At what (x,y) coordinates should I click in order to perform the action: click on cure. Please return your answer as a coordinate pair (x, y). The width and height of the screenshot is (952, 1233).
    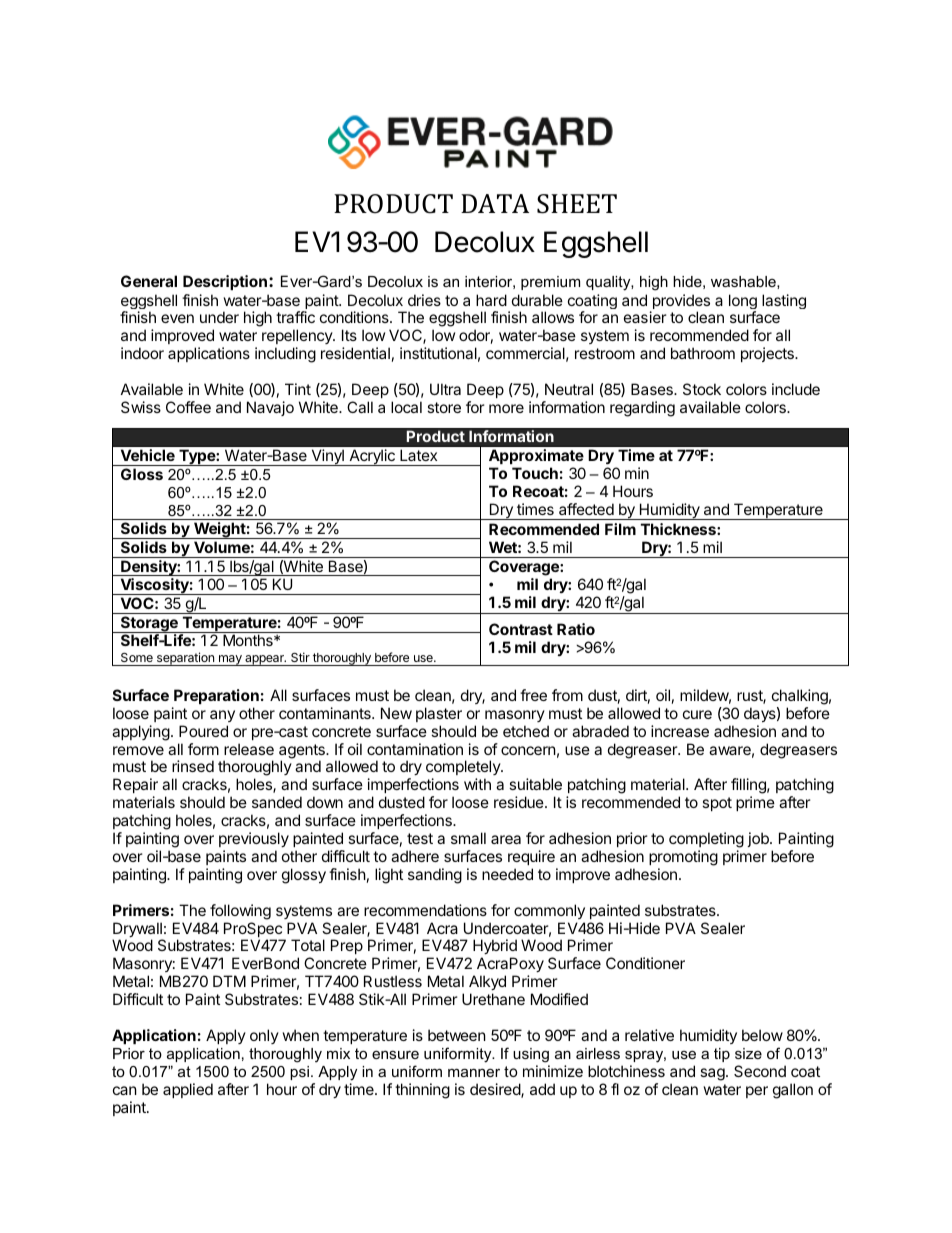
    Looking at the image, I should click on (697, 714).
